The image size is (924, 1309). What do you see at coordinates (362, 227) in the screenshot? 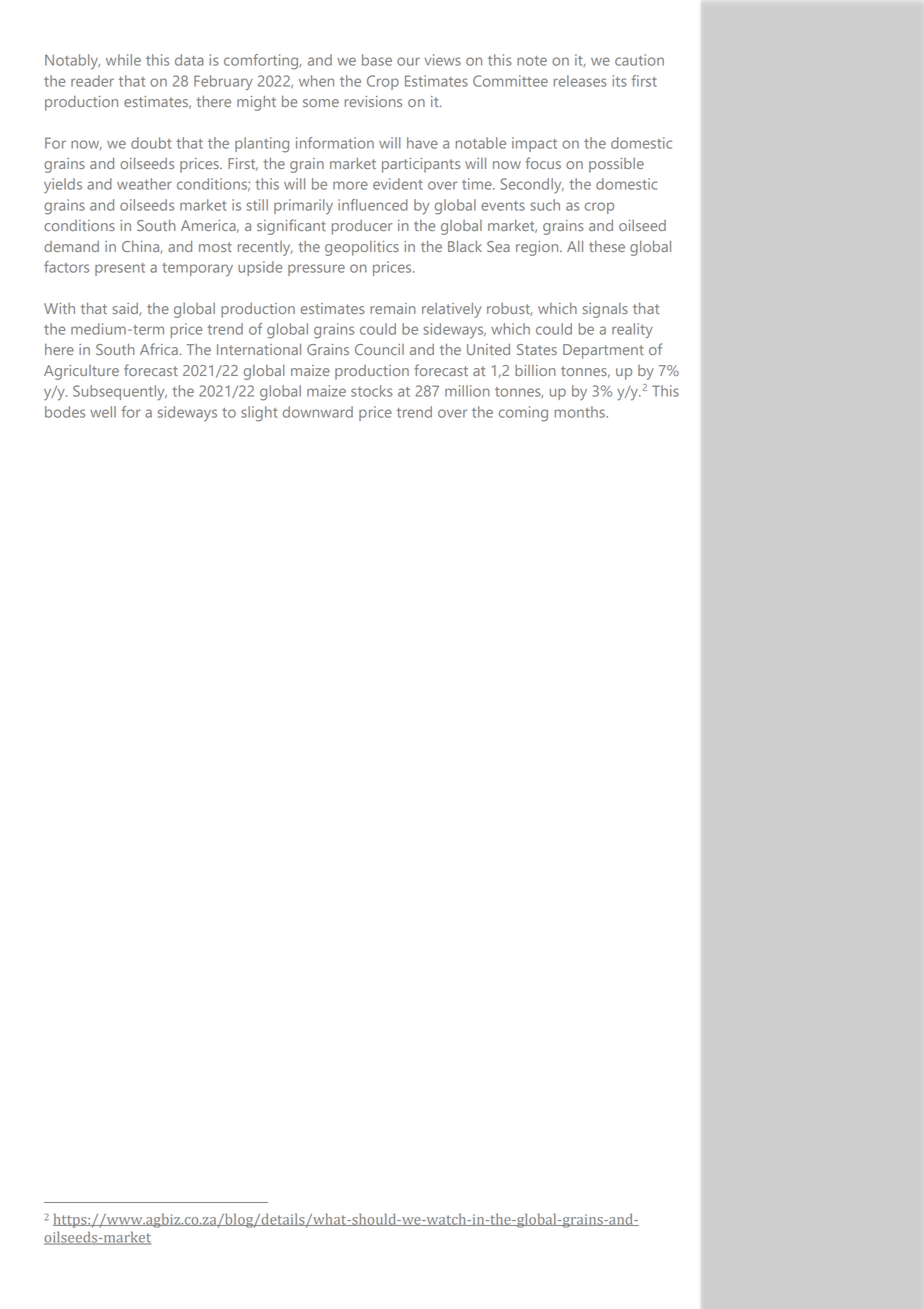
I see `producer` at bounding box center [362, 227].
